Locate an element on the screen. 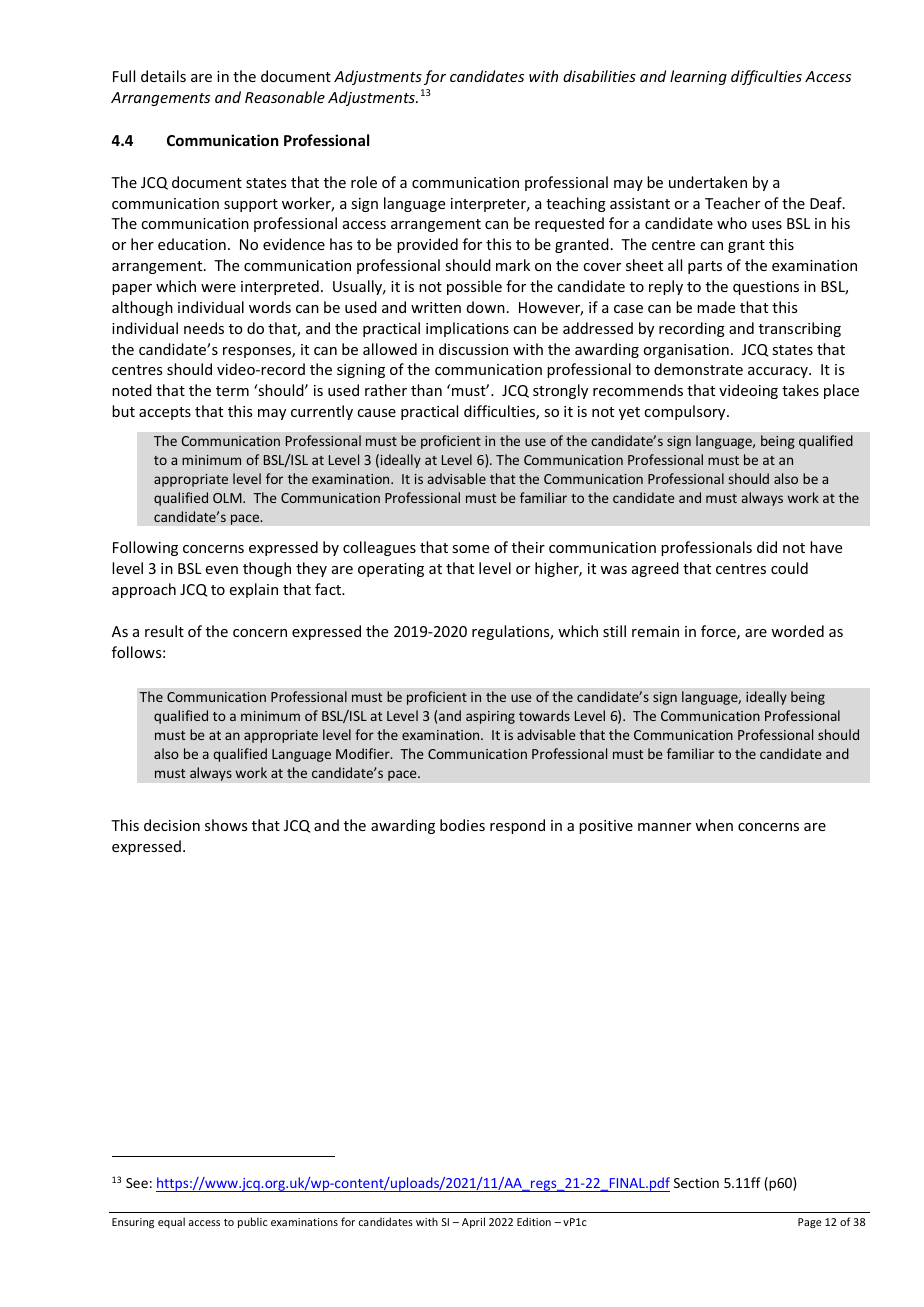 This screenshot has height=1307, width=924. learning is located at coordinates (698, 77).
